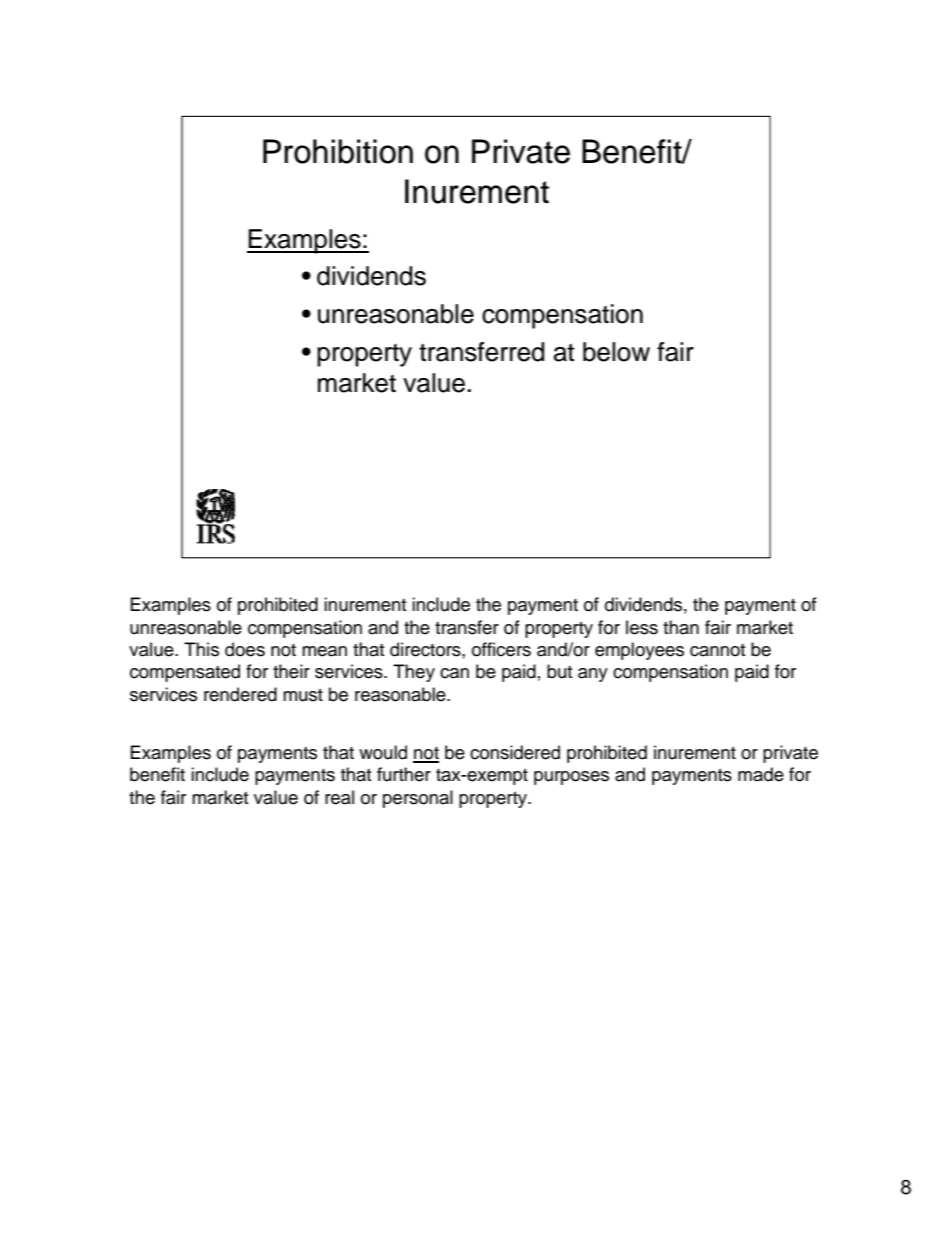 The image size is (952, 1233). What do you see at coordinates (681, 627) in the screenshot?
I see `than` at bounding box center [681, 627].
